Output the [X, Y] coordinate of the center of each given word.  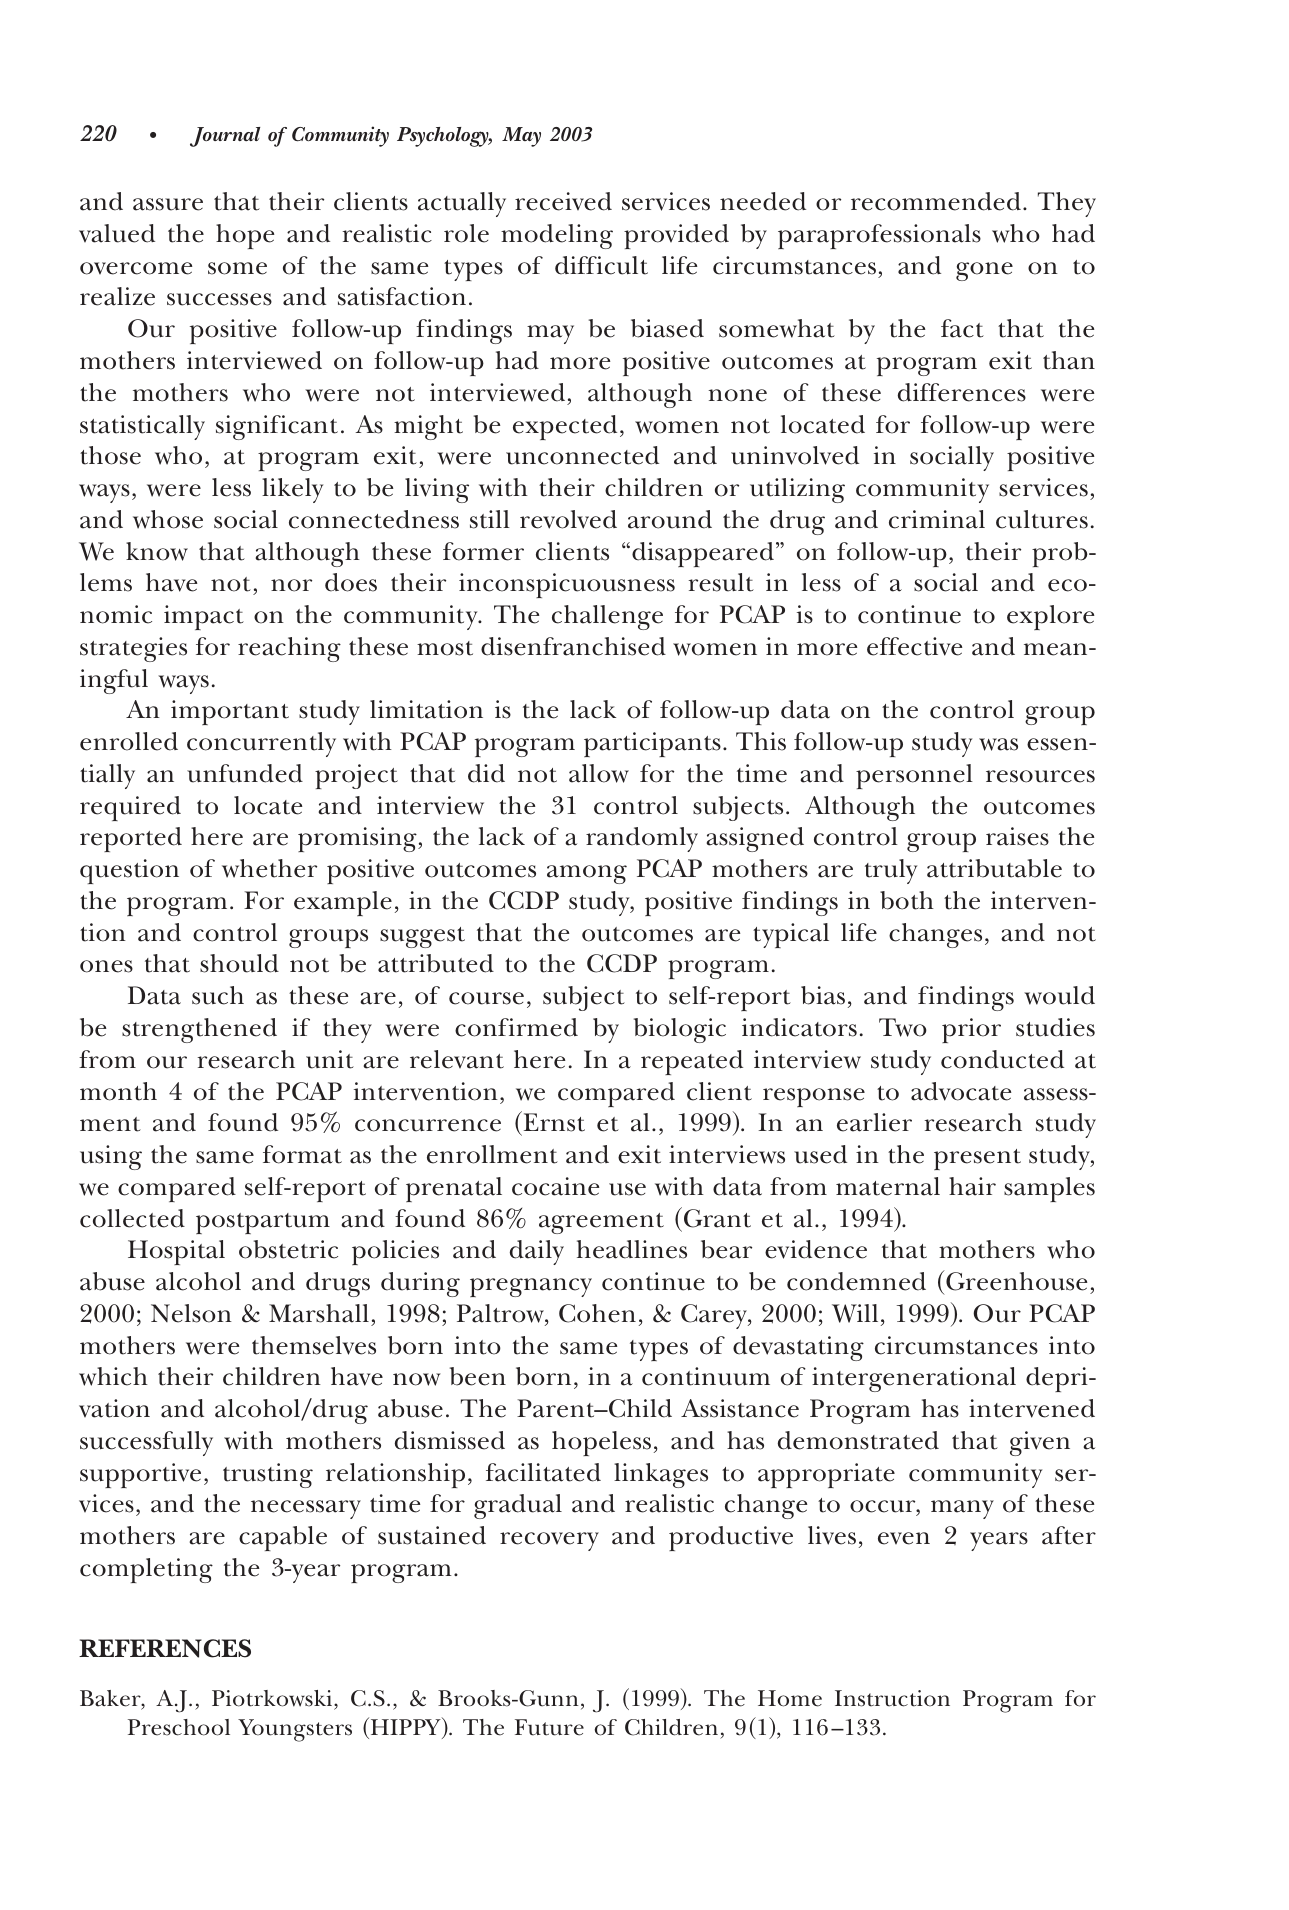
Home [790, 1698]
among [587, 874]
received [563, 201]
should [239, 963]
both [907, 900]
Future [549, 1727]
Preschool [179, 1727]
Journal [225, 137]
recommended [936, 201]
